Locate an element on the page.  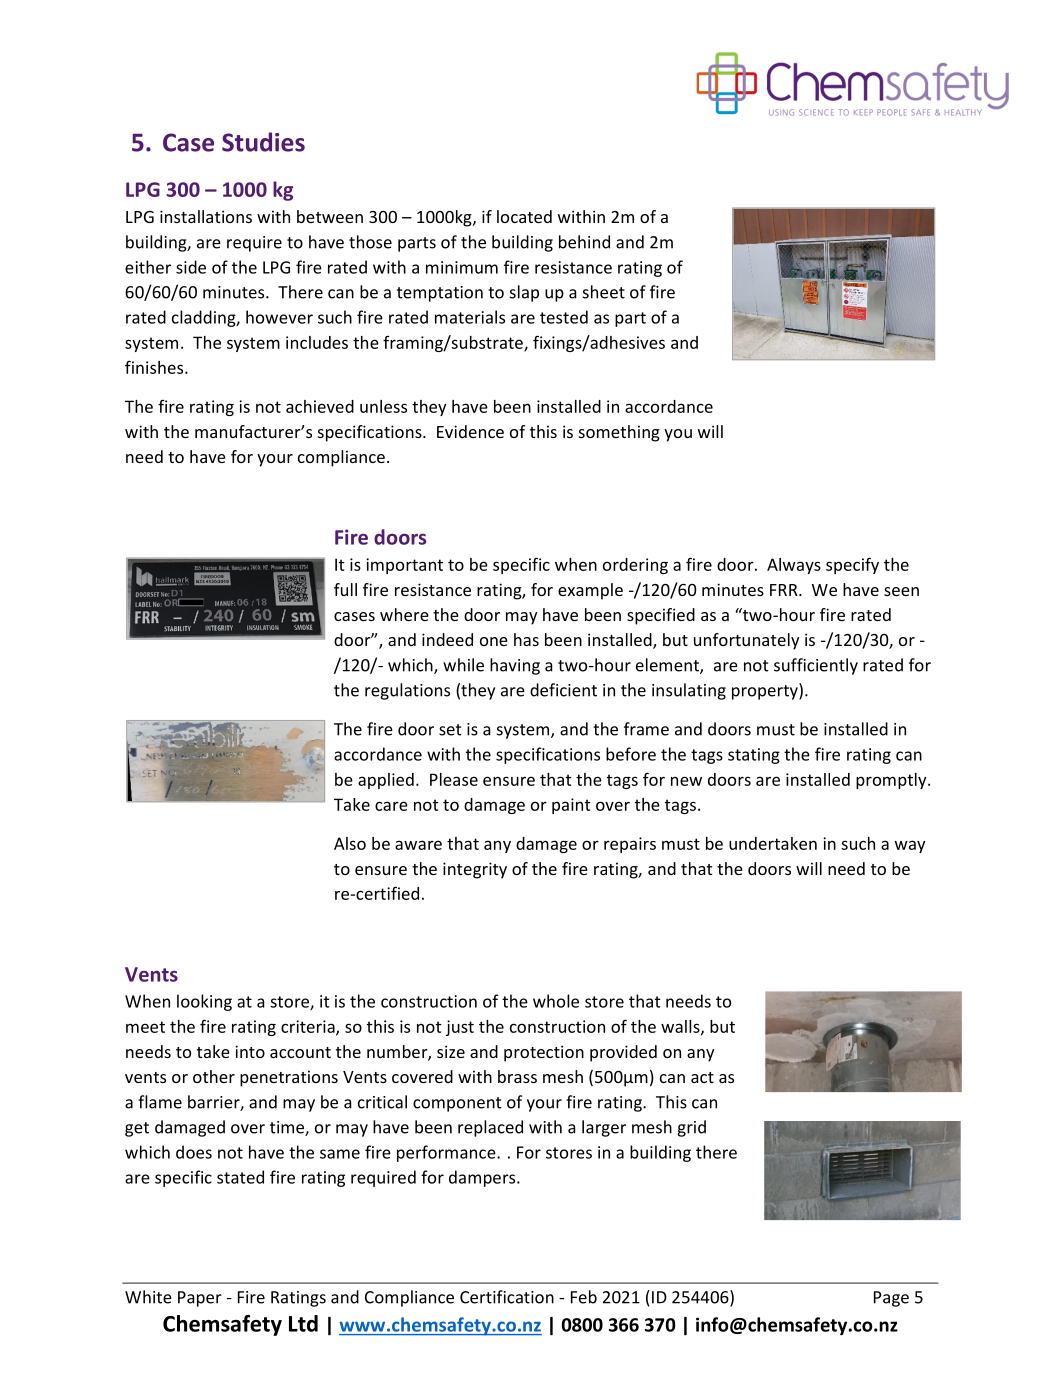
applied is located at coordinates (386, 781).
